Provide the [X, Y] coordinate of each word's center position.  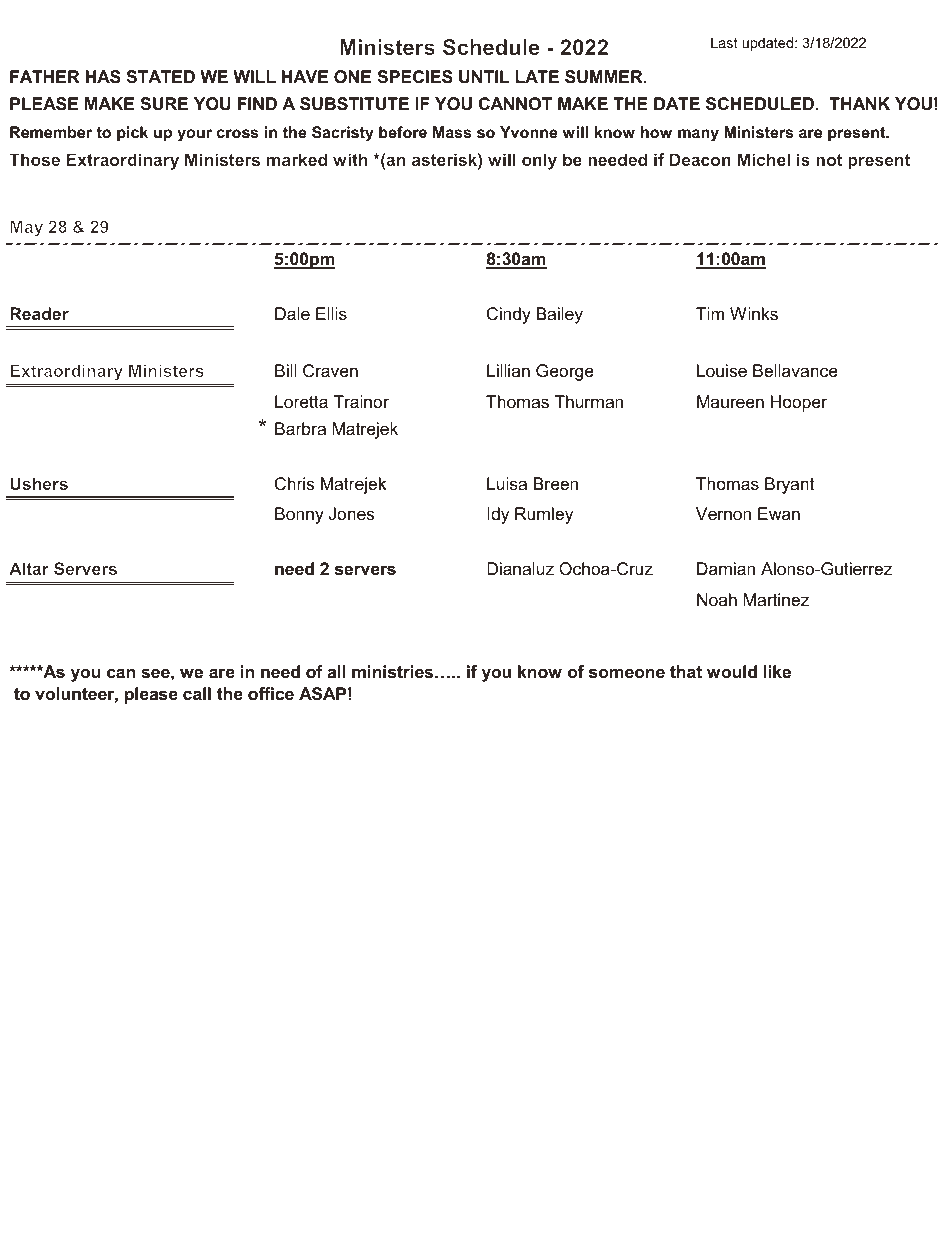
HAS [103, 77]
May [26, 228]
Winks [754, 313]
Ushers [39, 483]
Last [724, 42]
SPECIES [415, 77]
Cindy [509, 315]
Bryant [789, 485]
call [197, 693]
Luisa [507, 483]
